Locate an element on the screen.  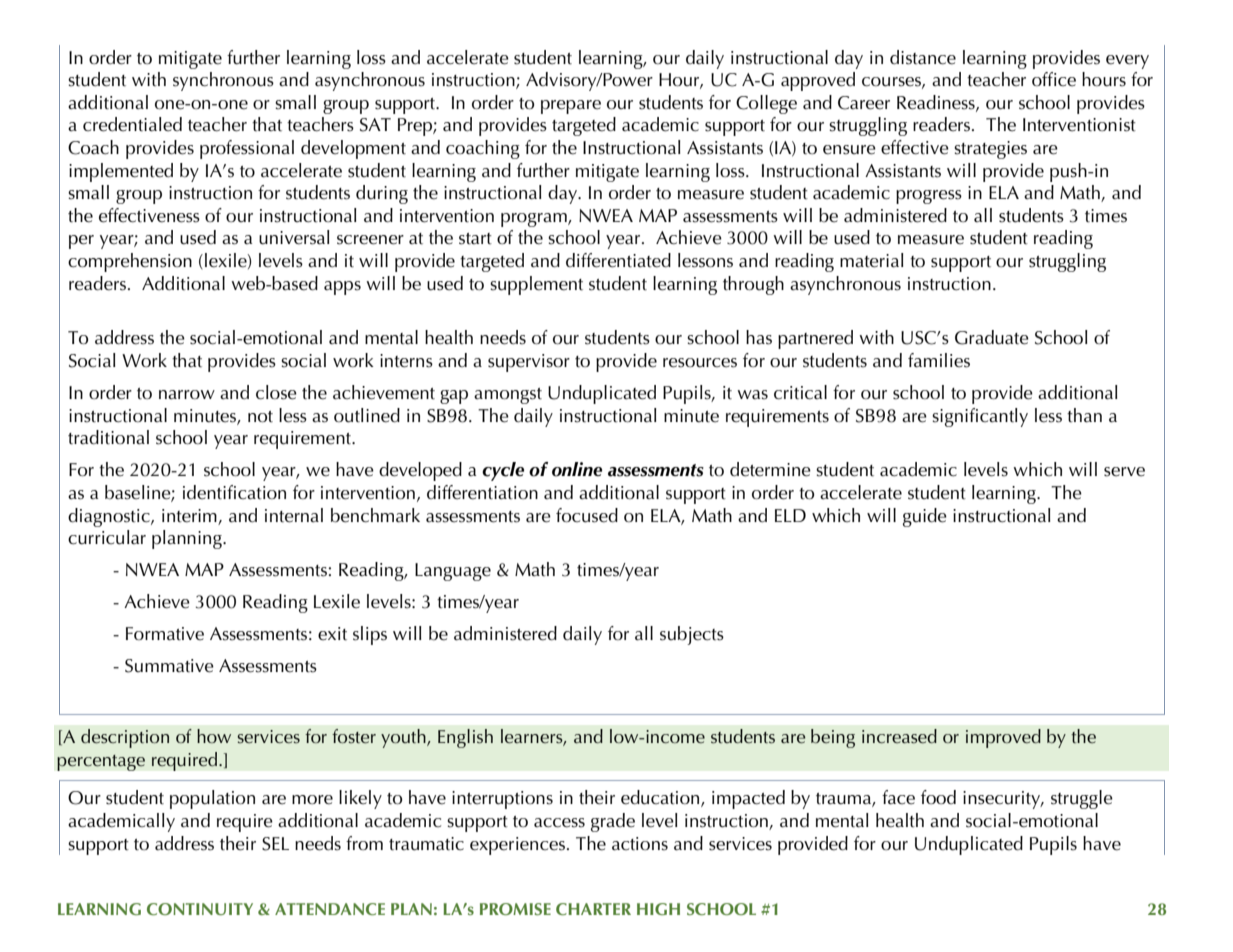
College is located at coordinates (766, 104).
